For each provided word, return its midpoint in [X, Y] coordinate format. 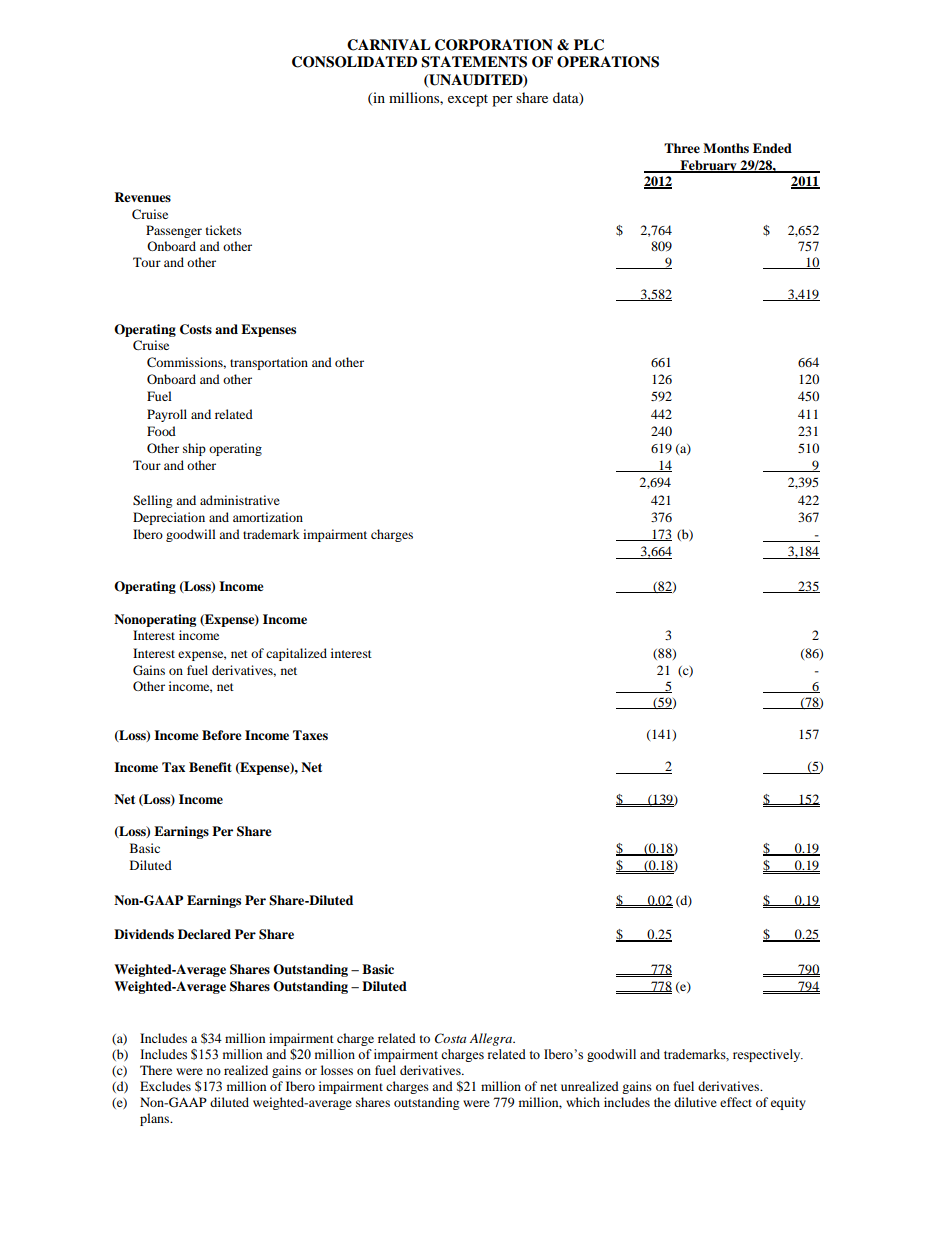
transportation [269, 363]
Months [726, 148]
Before [222, 735]
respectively [768, 1055]
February [708, 166]
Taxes [310, 735]
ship [194, 449]
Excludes [165, 1086]
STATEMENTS [474, 62]
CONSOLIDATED [354, 62]
